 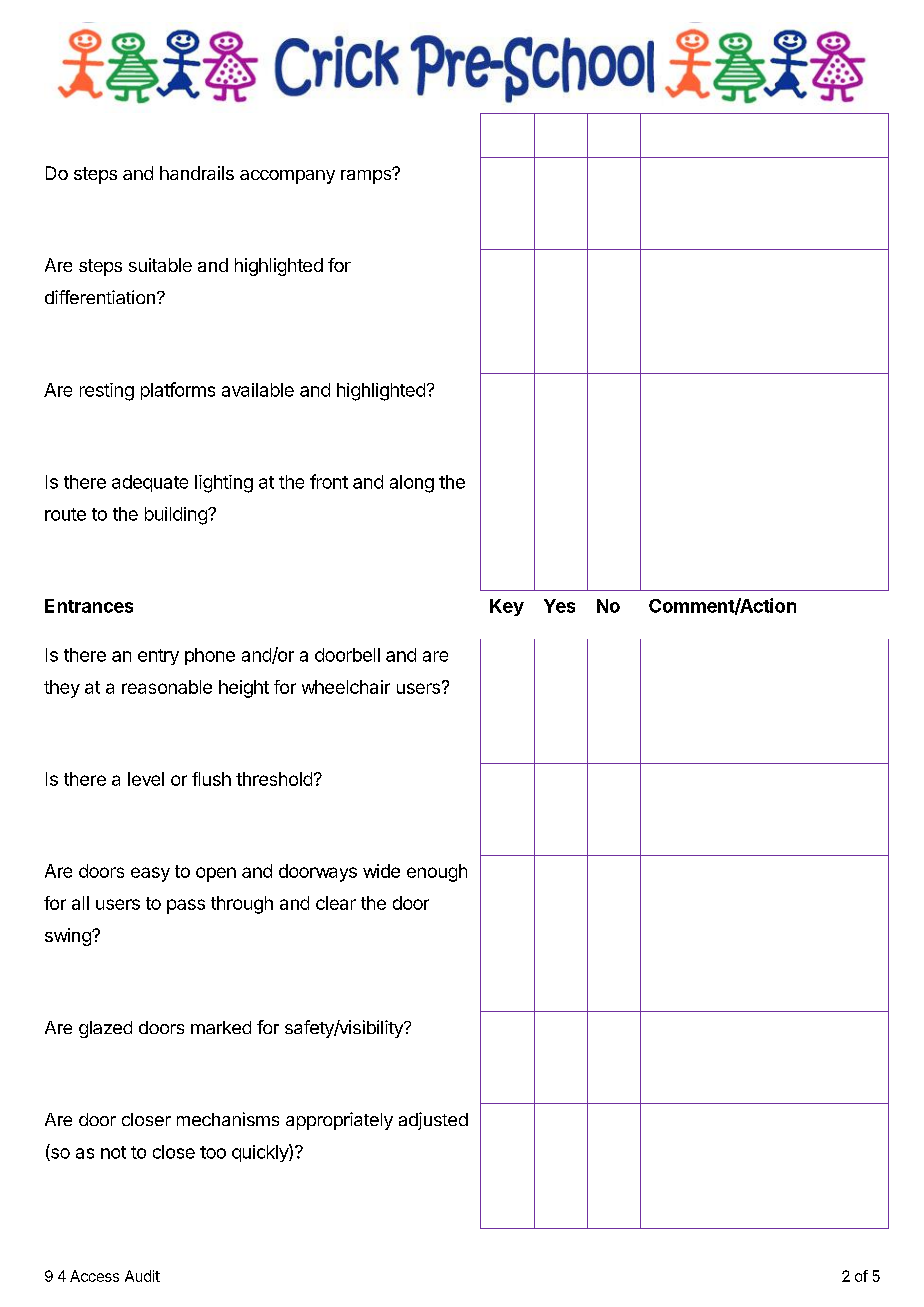 I want to click on Key, so click(x=507, y=607).
